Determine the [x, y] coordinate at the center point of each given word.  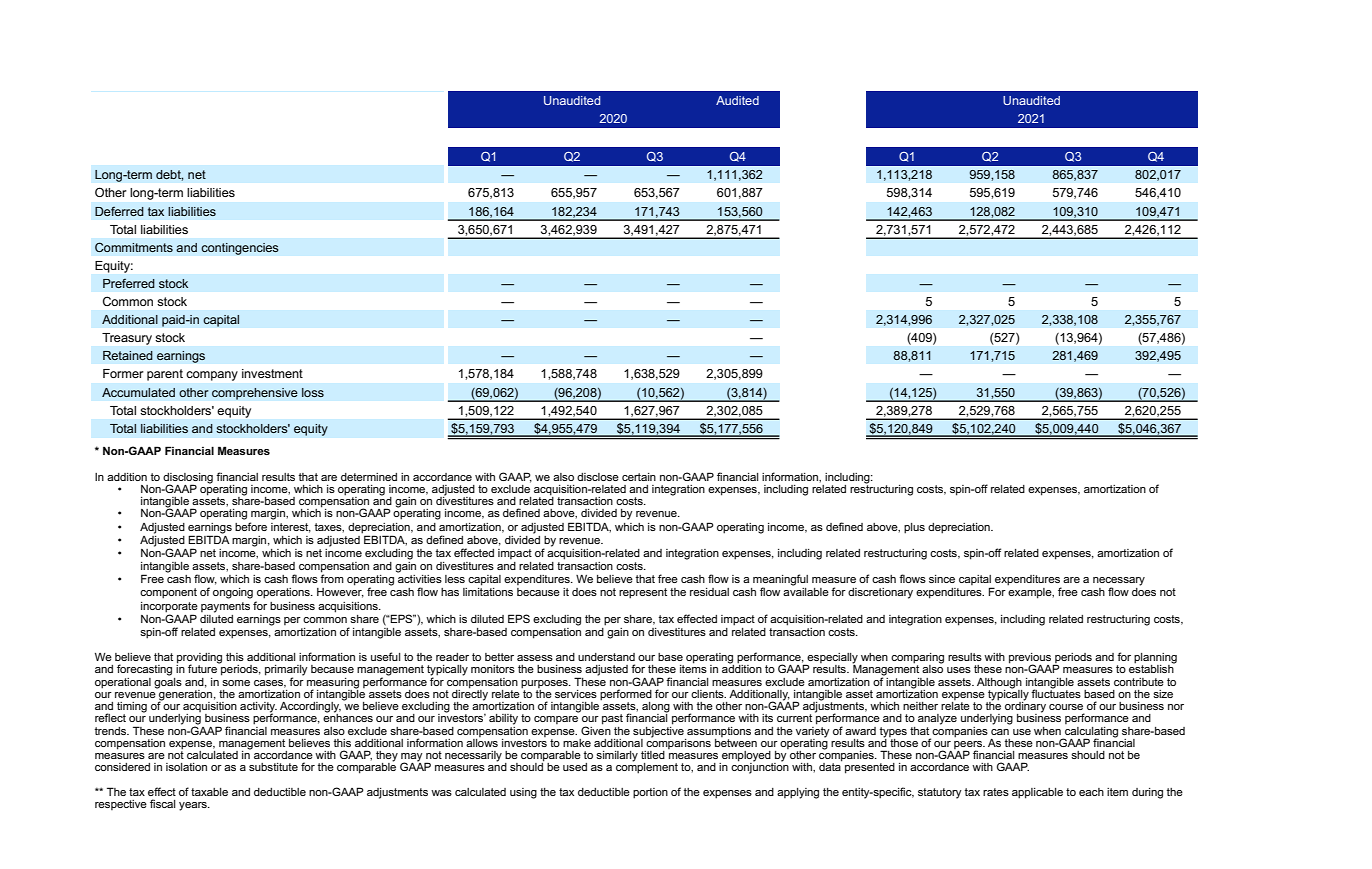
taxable [209, 792]
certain [639, 477]
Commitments [134, 247]
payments [225, 607]
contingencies [240, 249]
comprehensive [255, 394]
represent [643, 593]
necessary [1119, 582]
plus [914, 528]
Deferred [119, 211]
